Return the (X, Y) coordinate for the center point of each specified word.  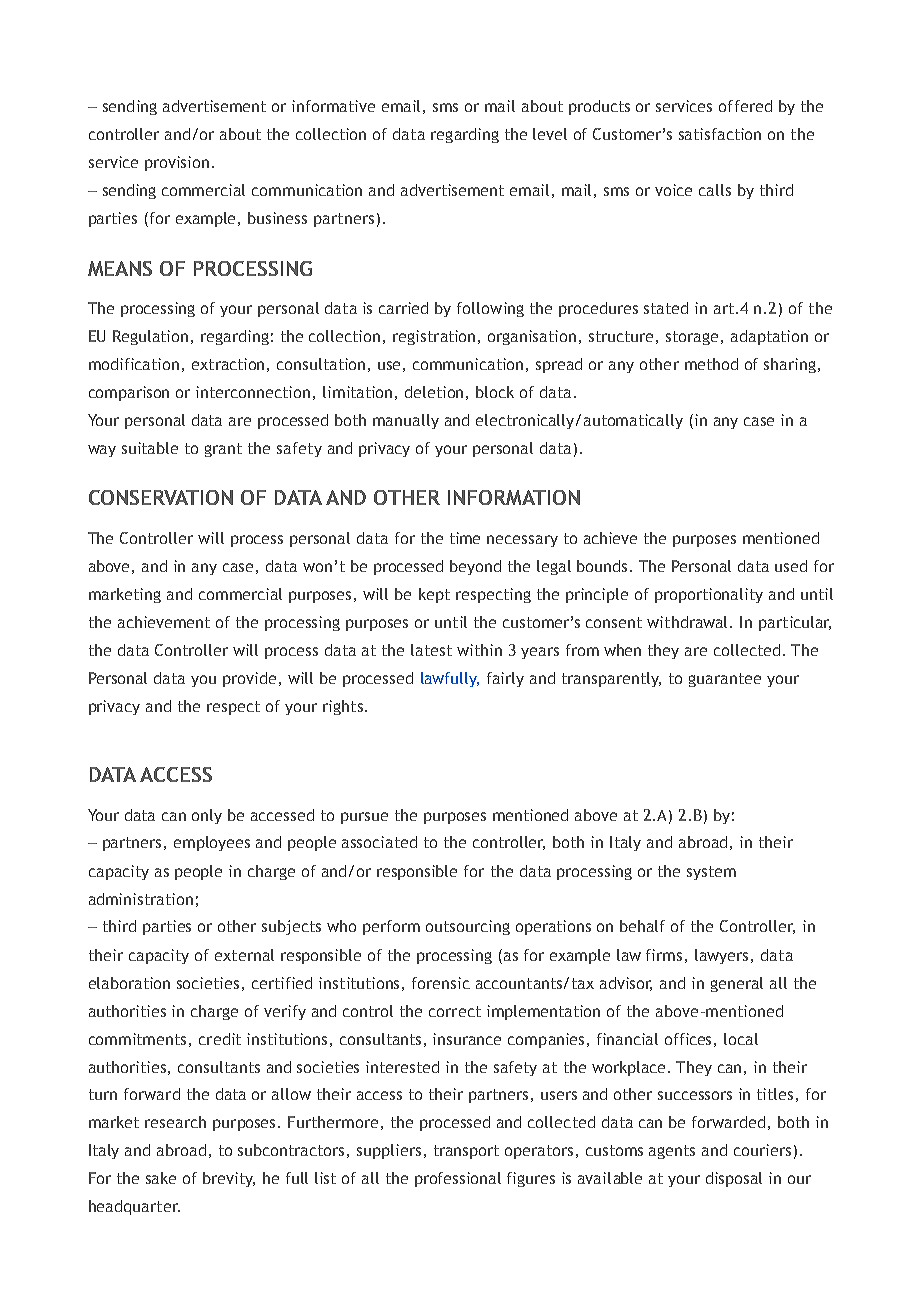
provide (249, 679)
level (550, 134)
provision (177, 163)
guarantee (725, 680)
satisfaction (720, 134)
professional (458, 1179)
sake (161, 1178)
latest (431, 650)
